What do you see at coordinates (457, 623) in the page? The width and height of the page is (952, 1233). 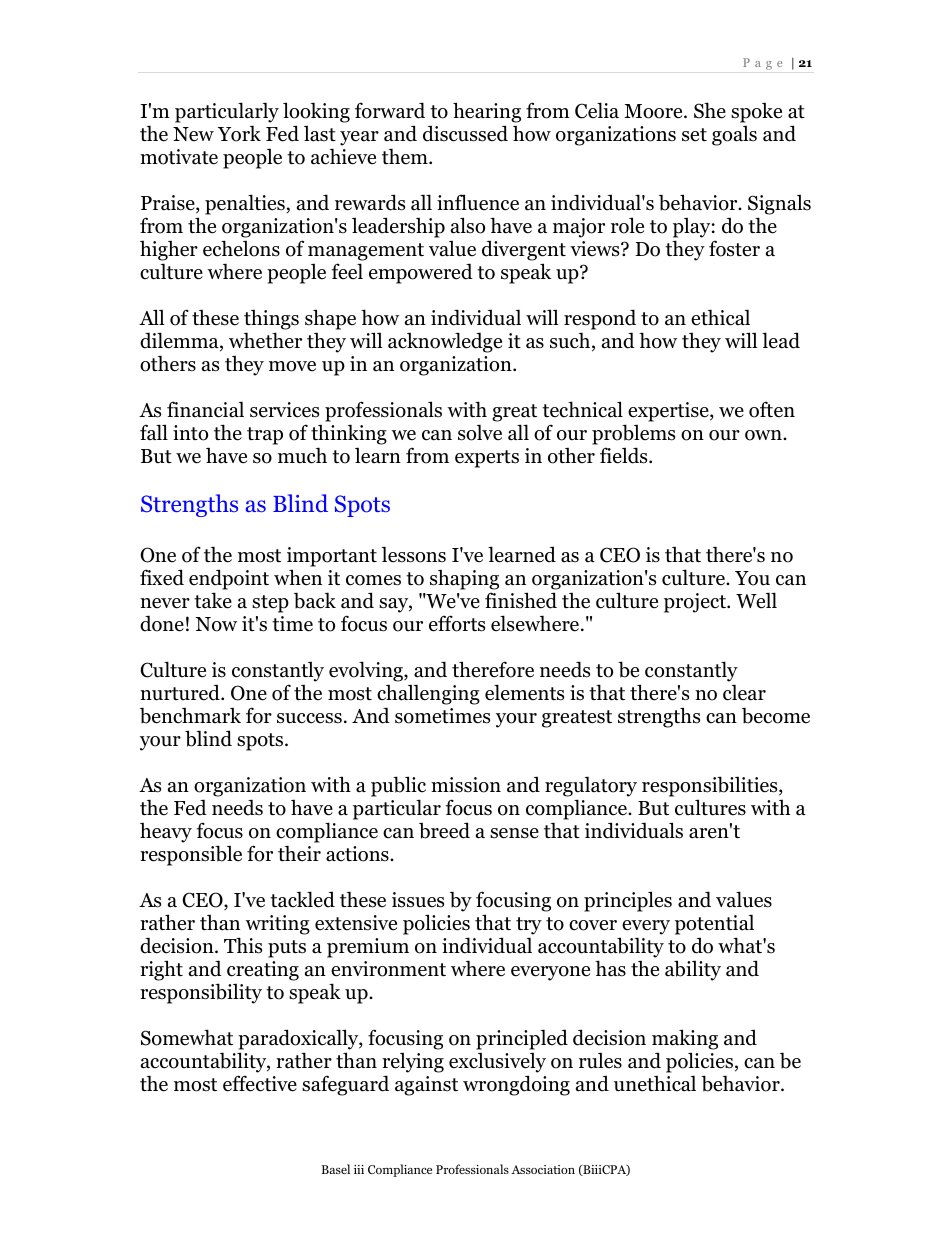 I see `efforts` at bounding box center [457, 623].
